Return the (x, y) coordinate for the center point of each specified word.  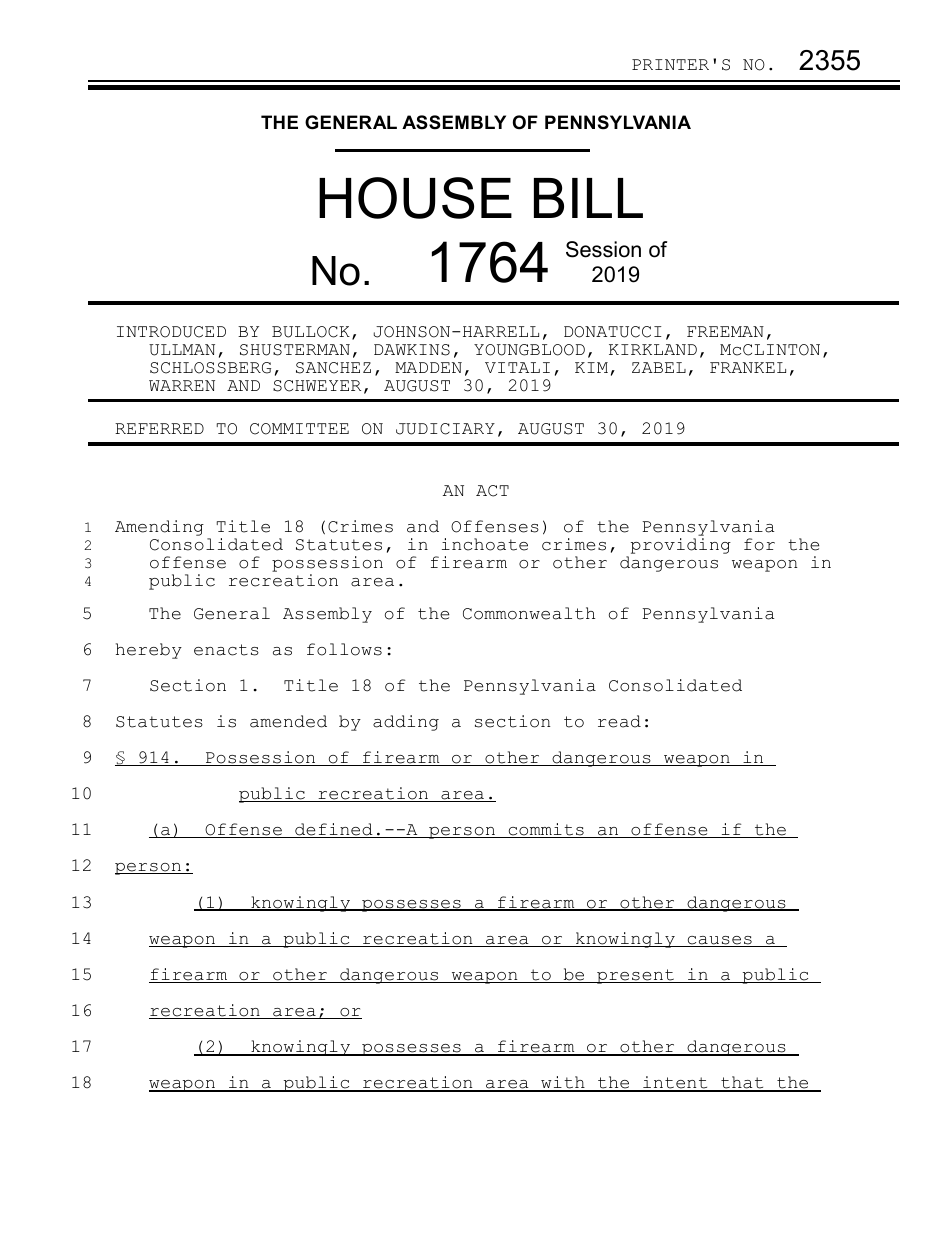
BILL (588, 198)
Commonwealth (529, 613)
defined (334, 830)
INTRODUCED (171, 332)
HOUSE (415, 198)
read (619, 721)
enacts (226, 650)
